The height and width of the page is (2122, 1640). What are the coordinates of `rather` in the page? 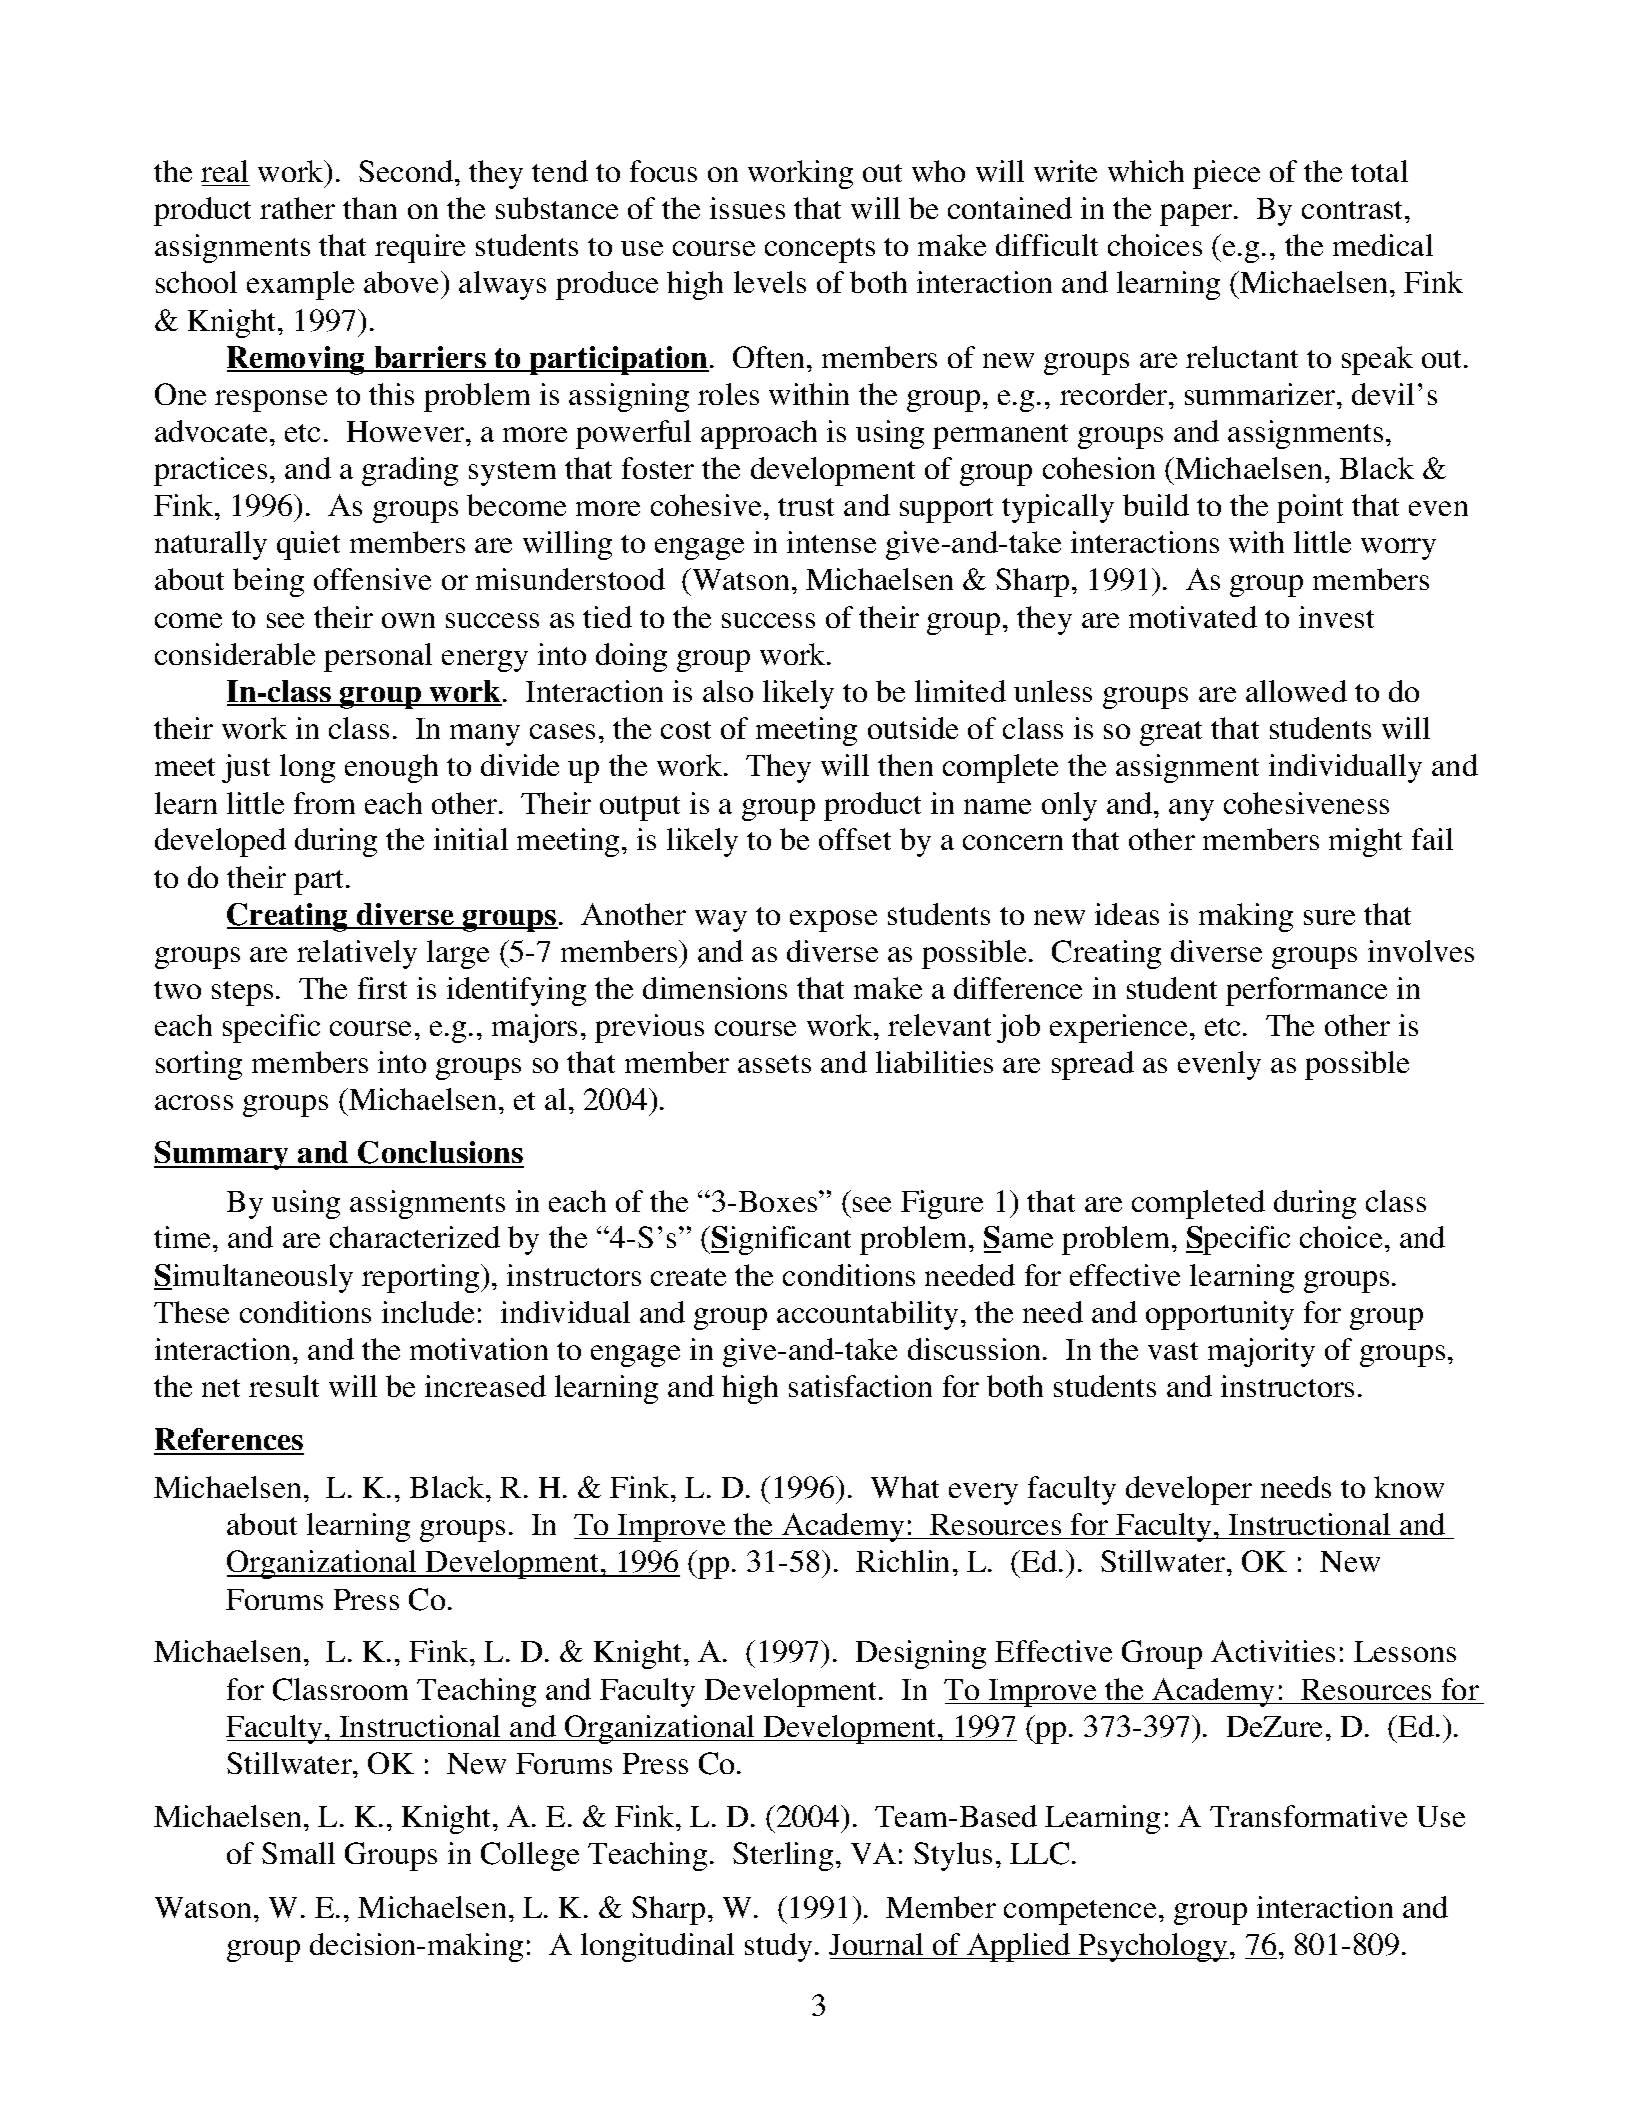 It's located at (297, 208).
